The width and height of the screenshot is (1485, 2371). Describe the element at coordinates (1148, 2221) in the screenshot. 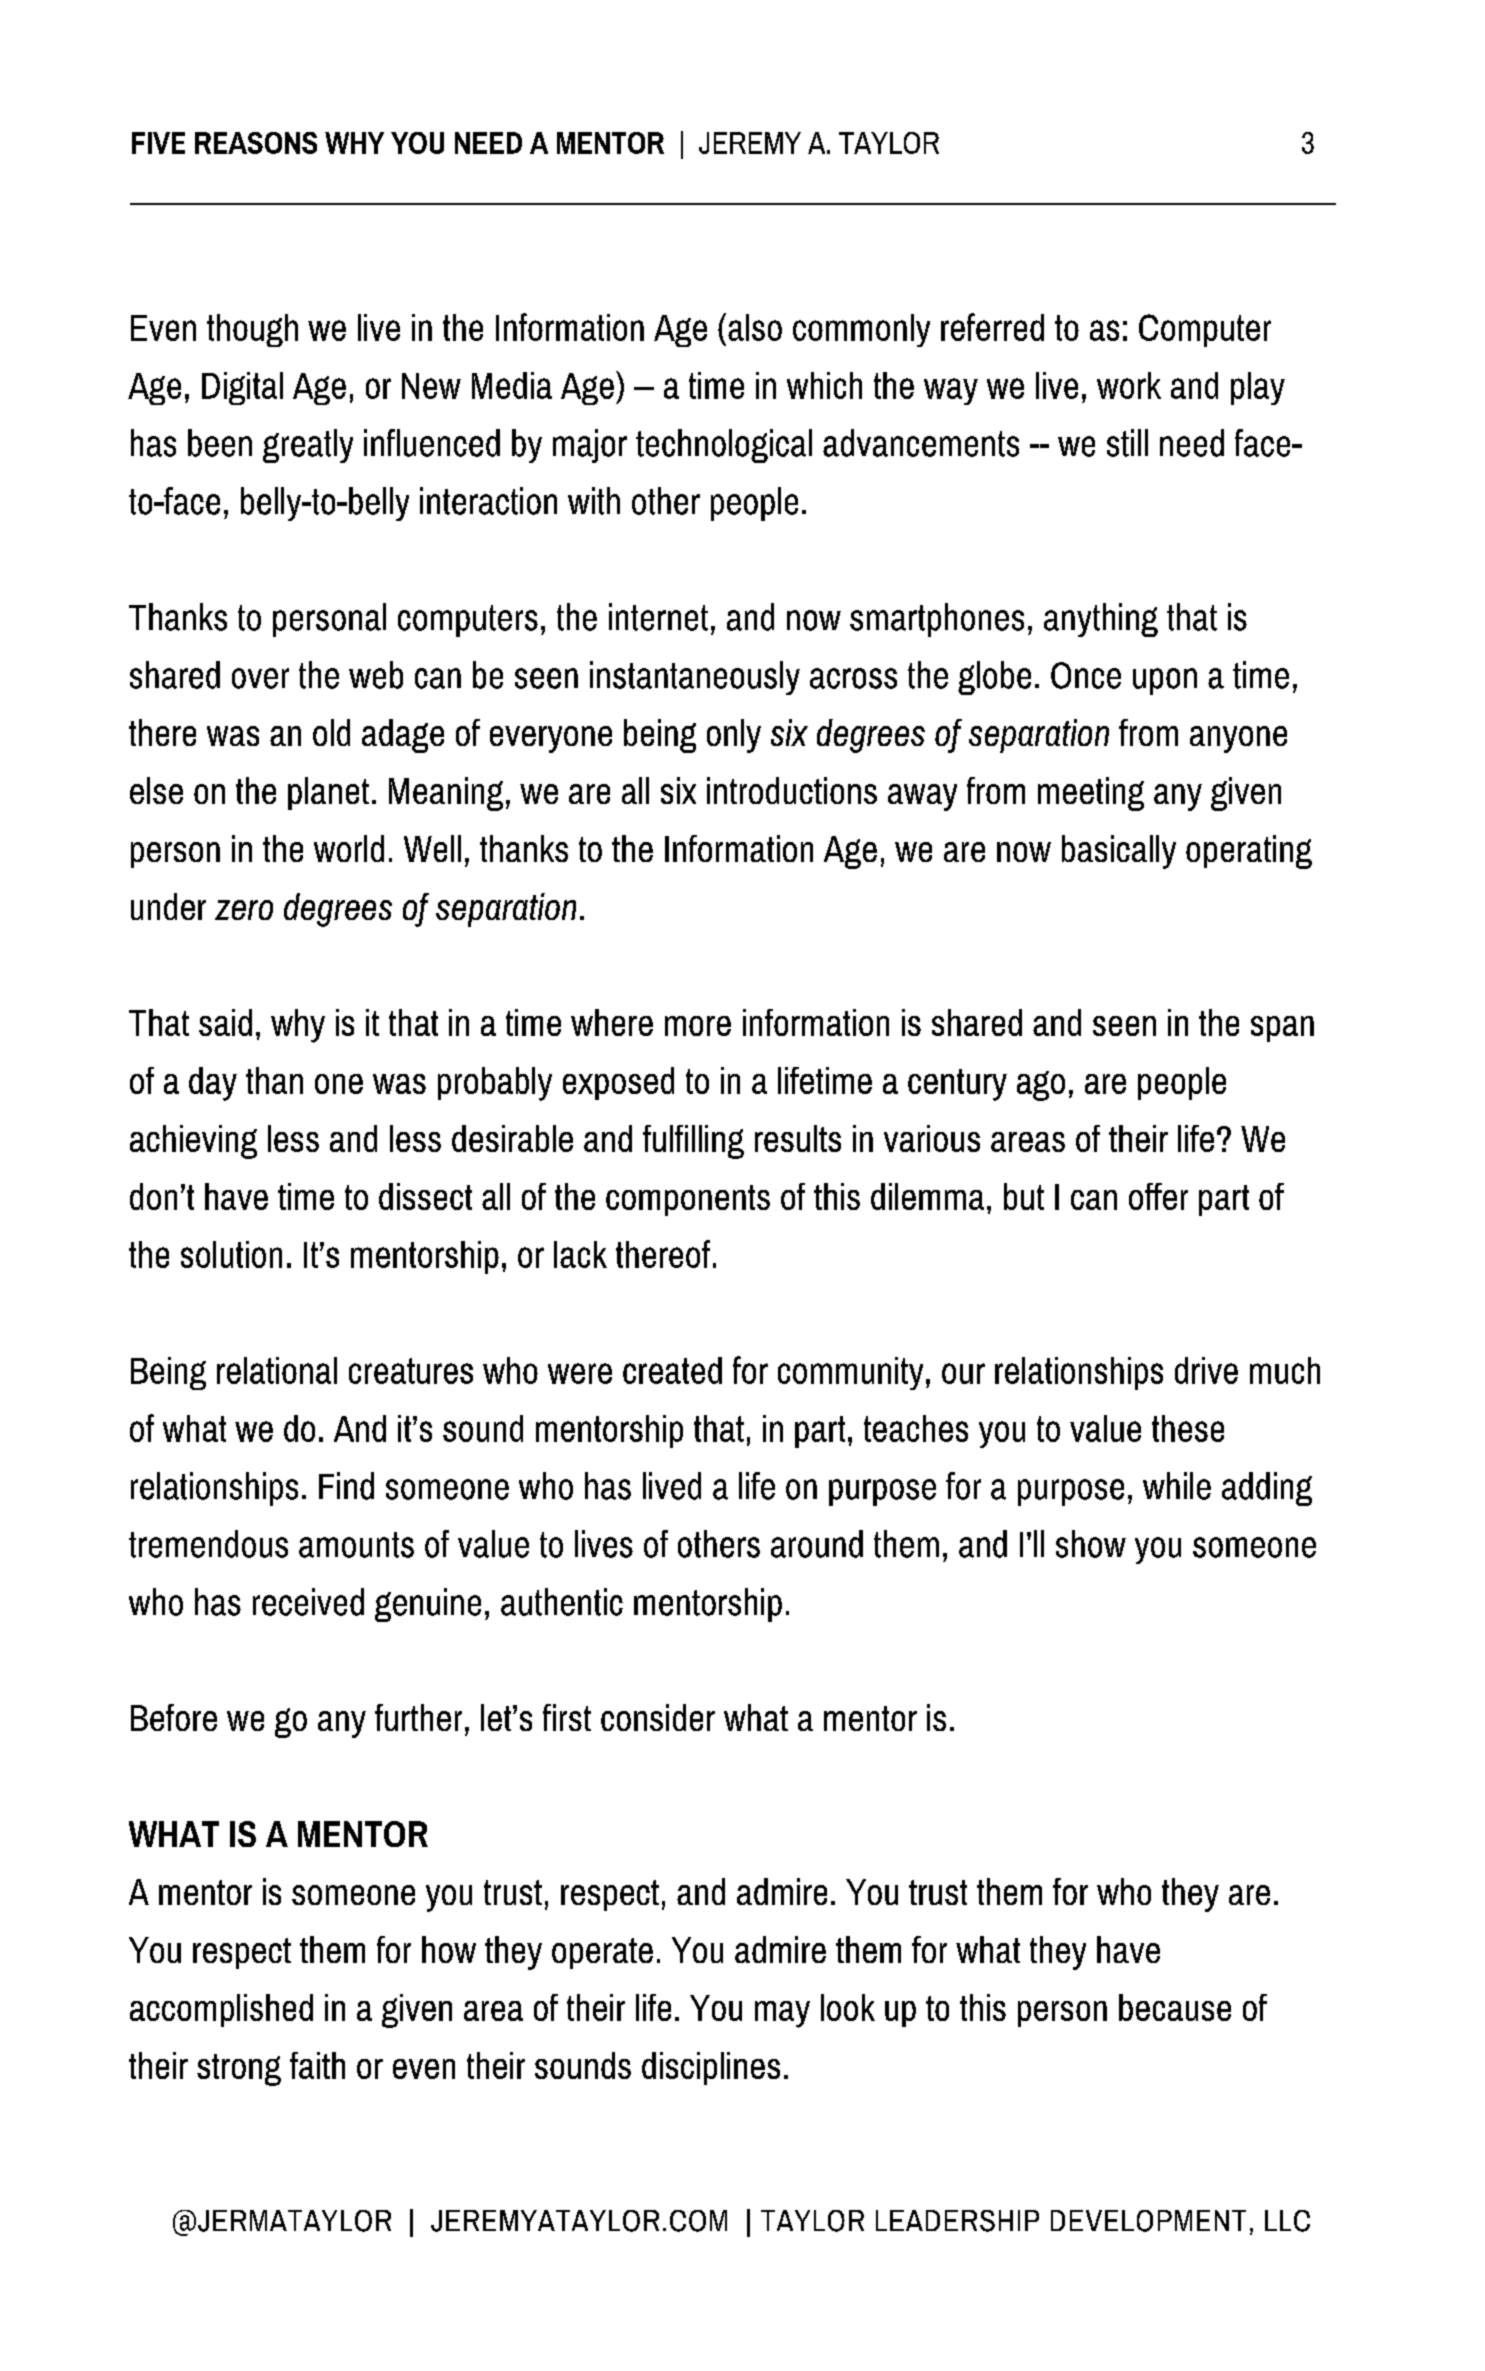

I see `DEVELOPMENT` at that location.
